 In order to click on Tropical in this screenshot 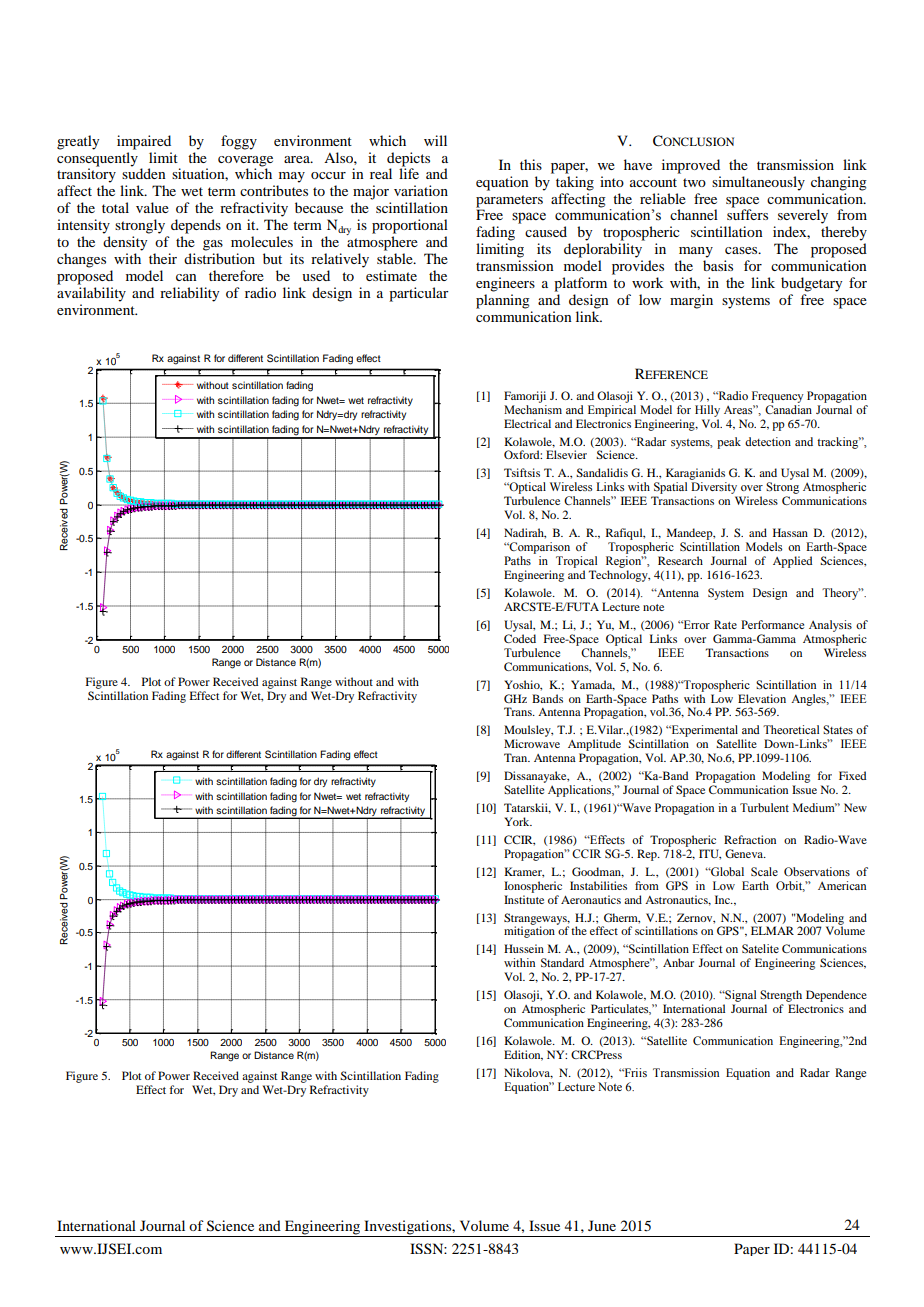, I will do `click(576, 562)`.
